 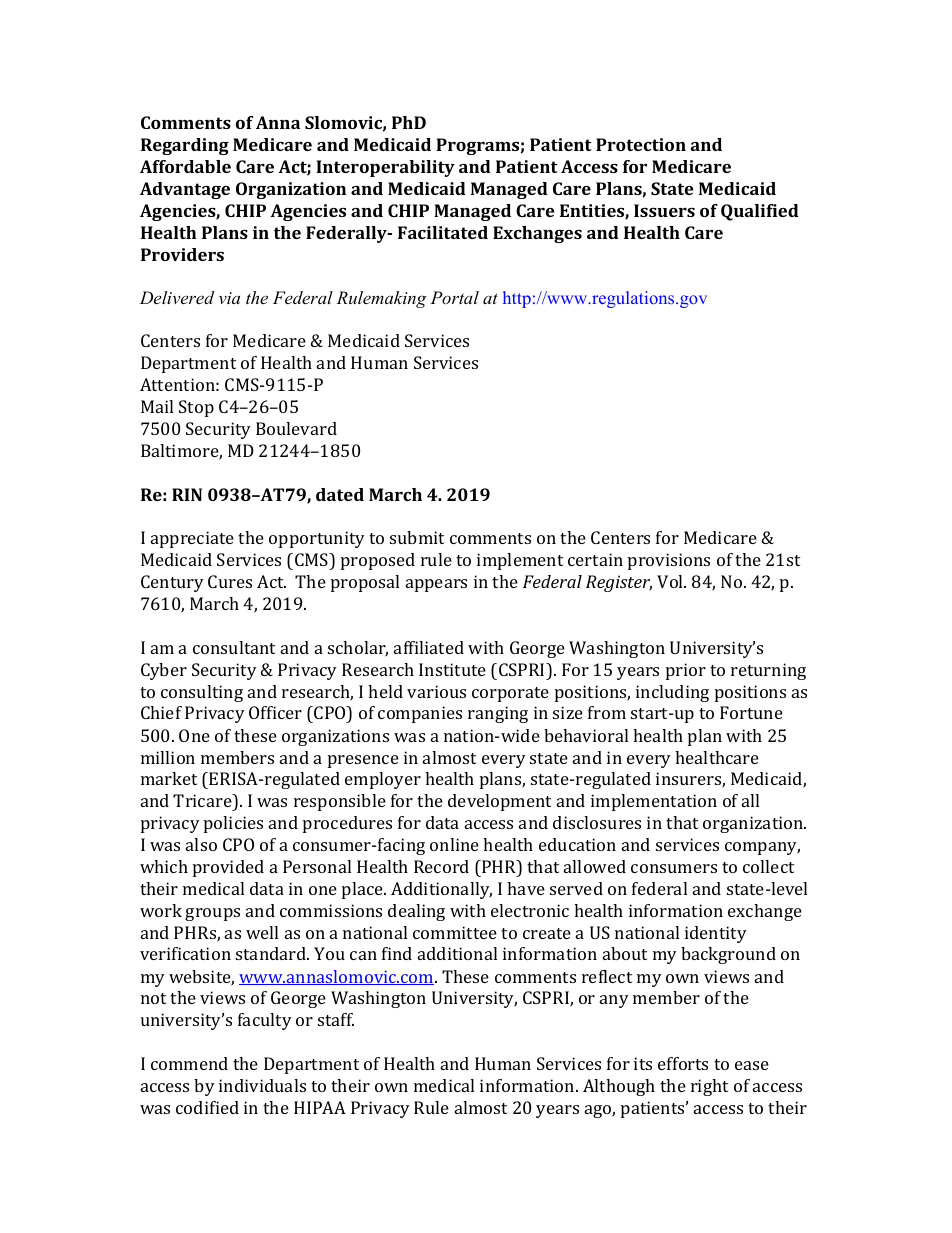 I want to click on individuals, so click(x=262, y=1085).
